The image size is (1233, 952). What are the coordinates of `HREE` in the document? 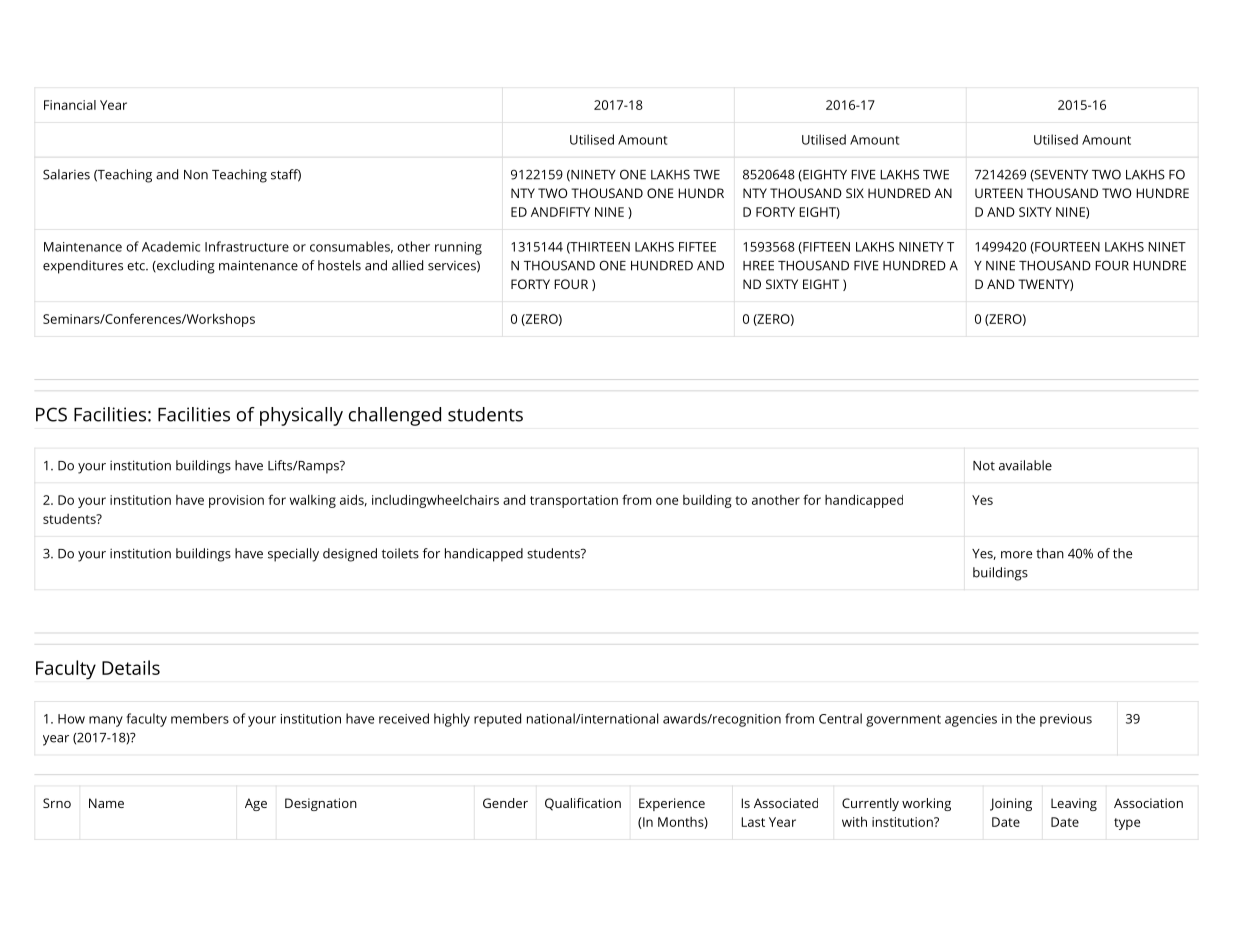 It's located at (758, 266).
